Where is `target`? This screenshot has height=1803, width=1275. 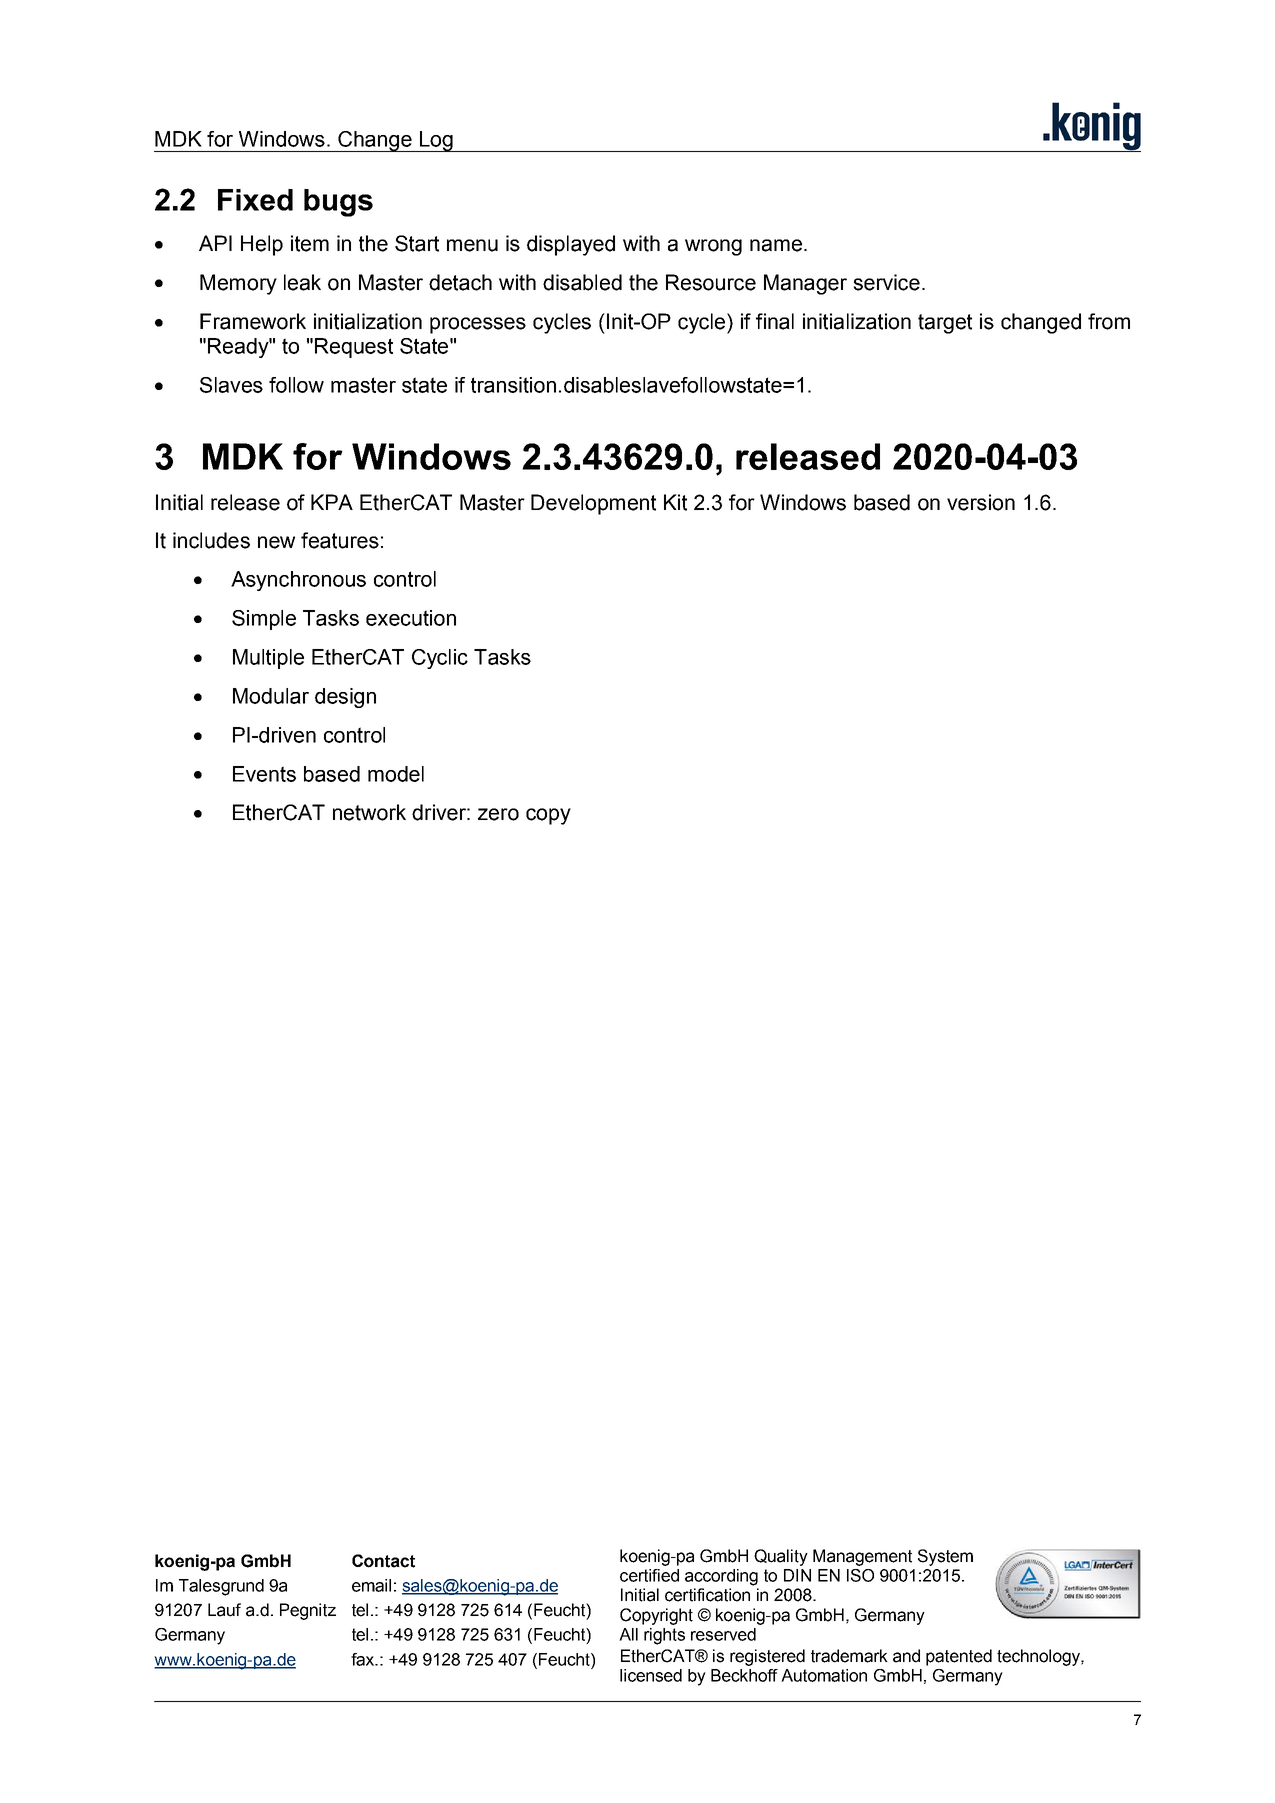 target is located at coordinates (945, 324).
